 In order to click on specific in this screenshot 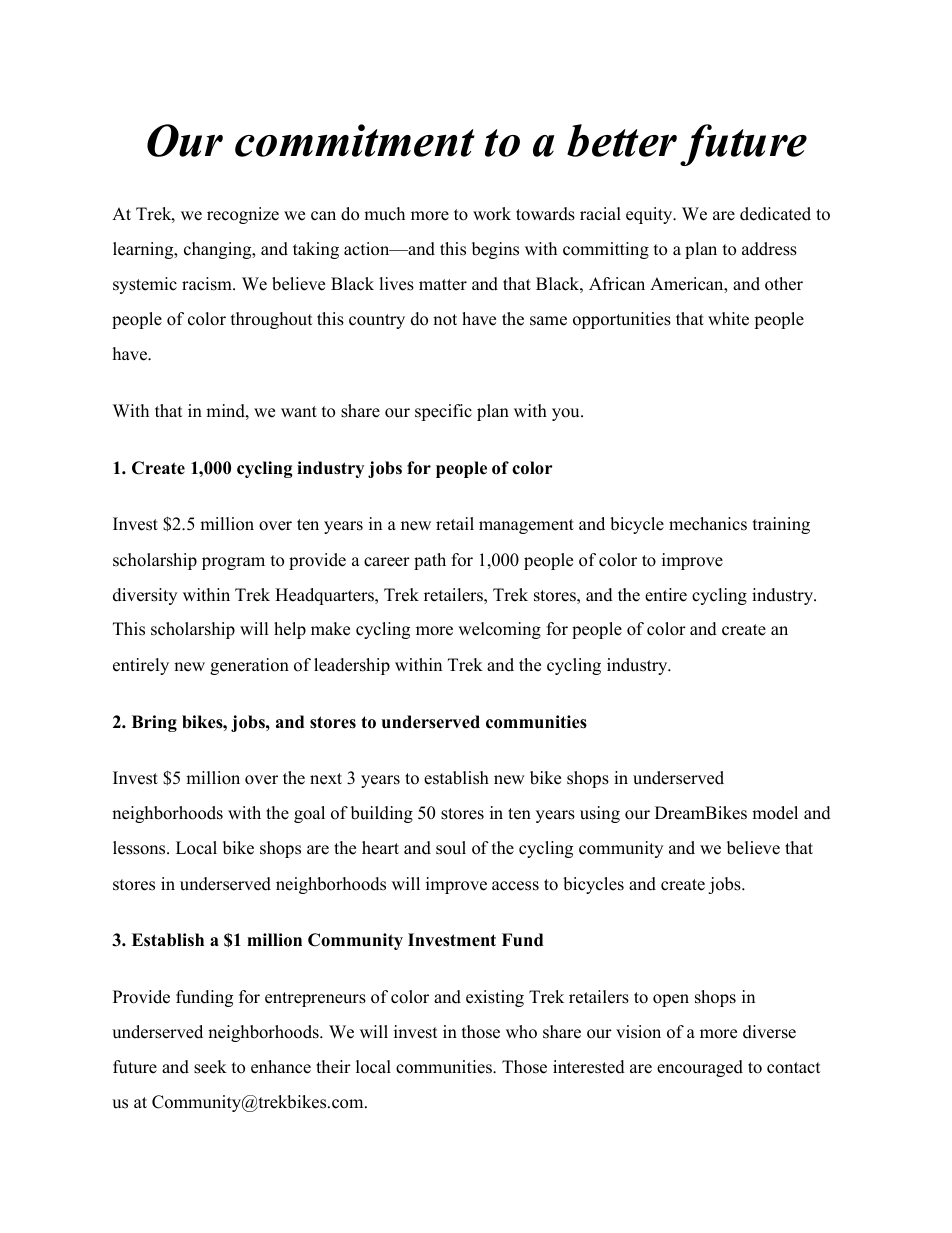, I will do `click(443, 412)`.
